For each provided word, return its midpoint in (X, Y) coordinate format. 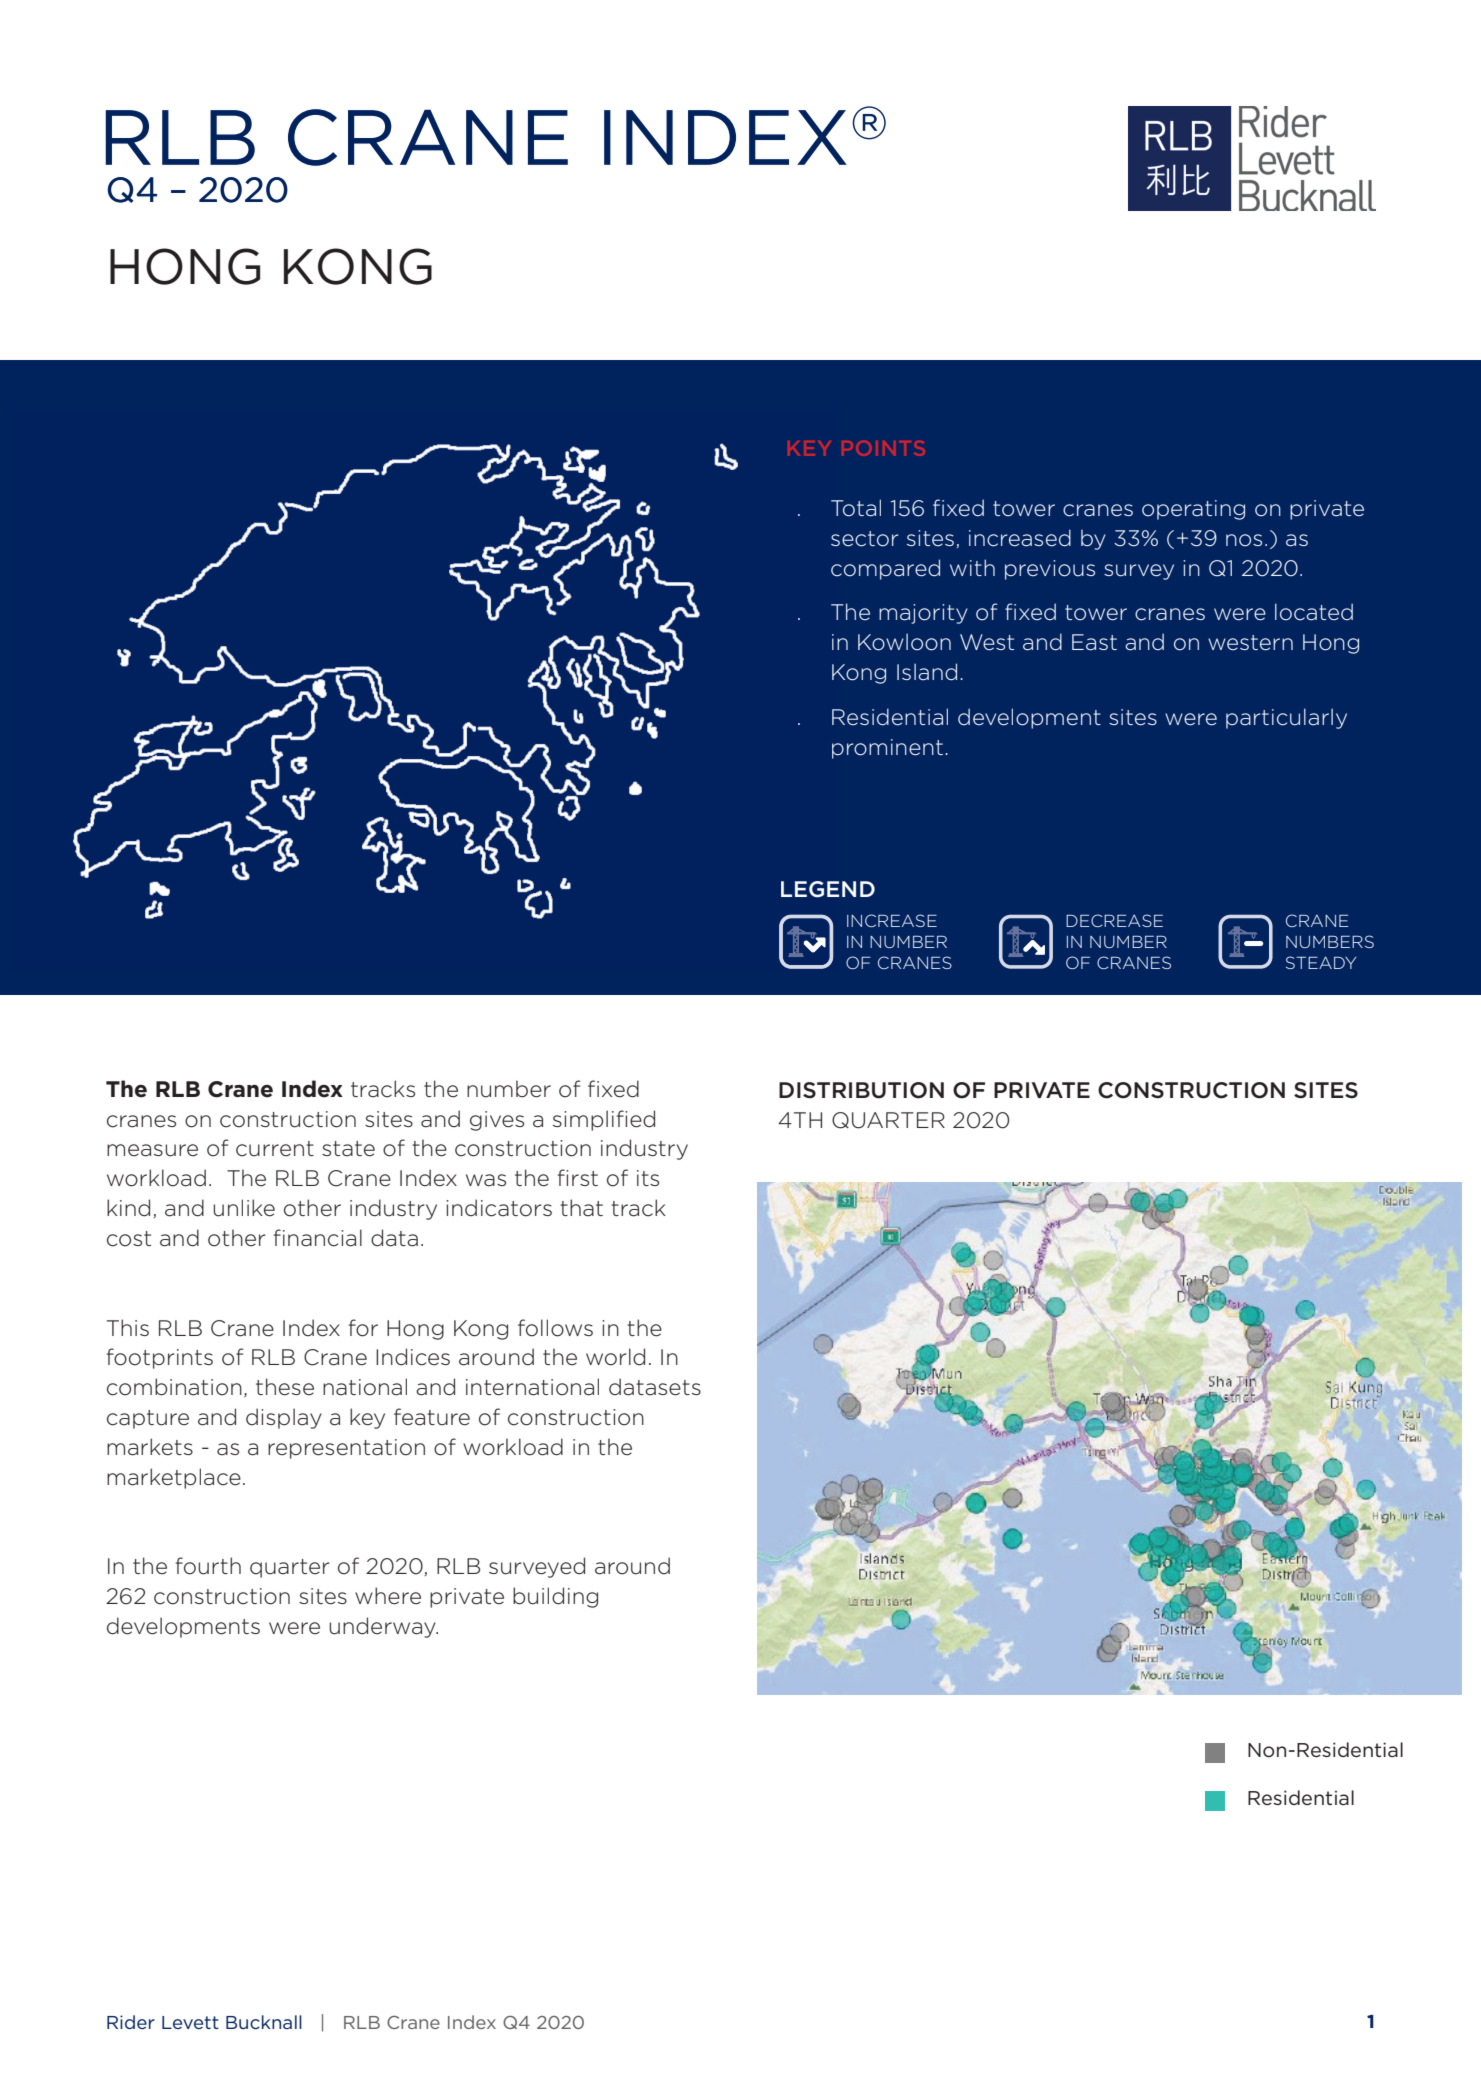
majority (923, 614)
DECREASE (1114, 920)
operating (1193, 510)
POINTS (883, 448)
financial (318, 1238)
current (275, 1149)
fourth (208, 1566)
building (555, 1597)
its (648, 1178)
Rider (131, 2022)
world (615, 1357)
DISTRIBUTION (861, 1090)
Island (927, 672)
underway (383, 1627)
